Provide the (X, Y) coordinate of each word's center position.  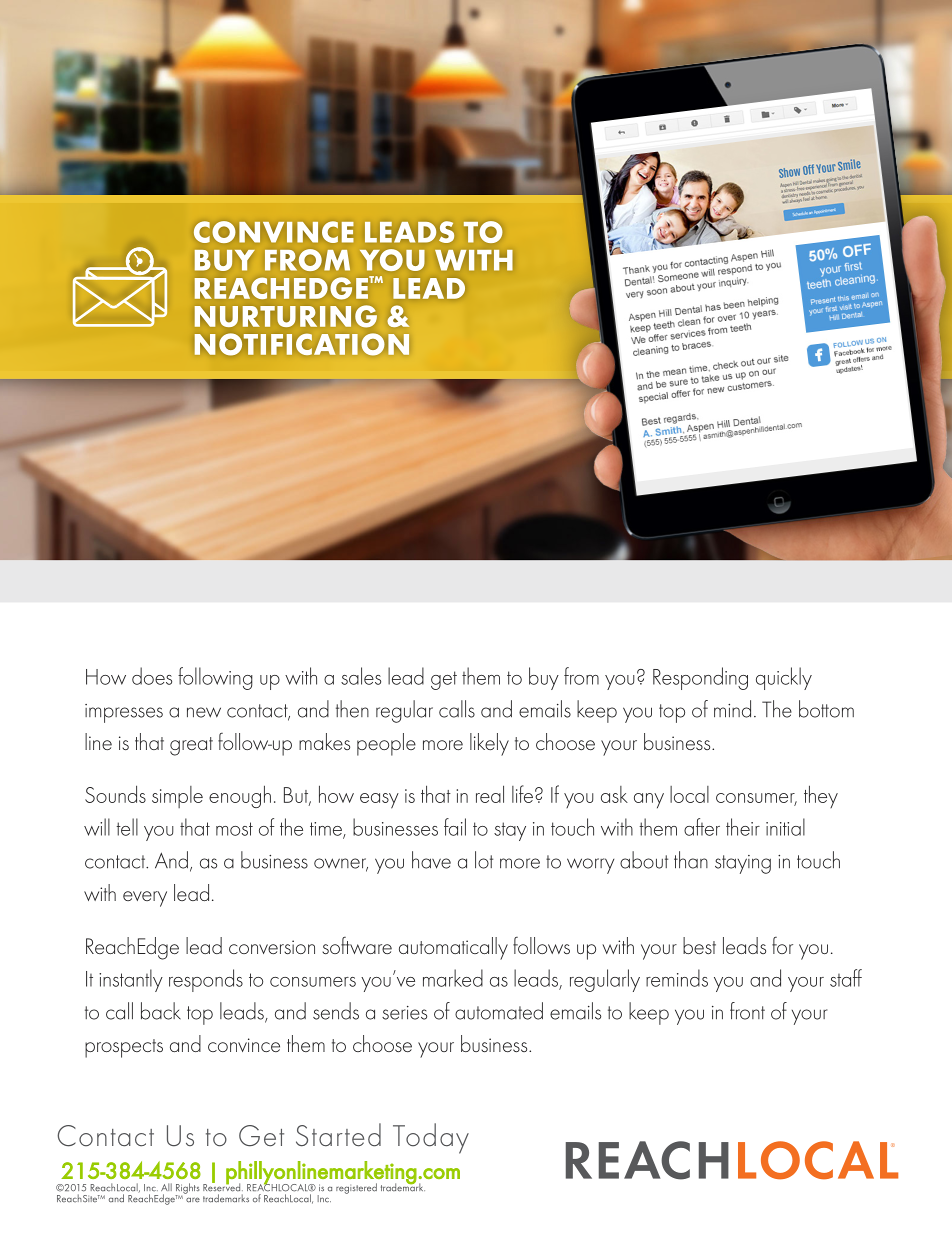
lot (484, 860)
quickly (784, 678)
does (152, 676)
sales (361, 676)
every (145, 899)
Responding (700, 678)
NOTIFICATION (302, 344)
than (691, 860)
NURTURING (286, 316)
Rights (187, 1189)
